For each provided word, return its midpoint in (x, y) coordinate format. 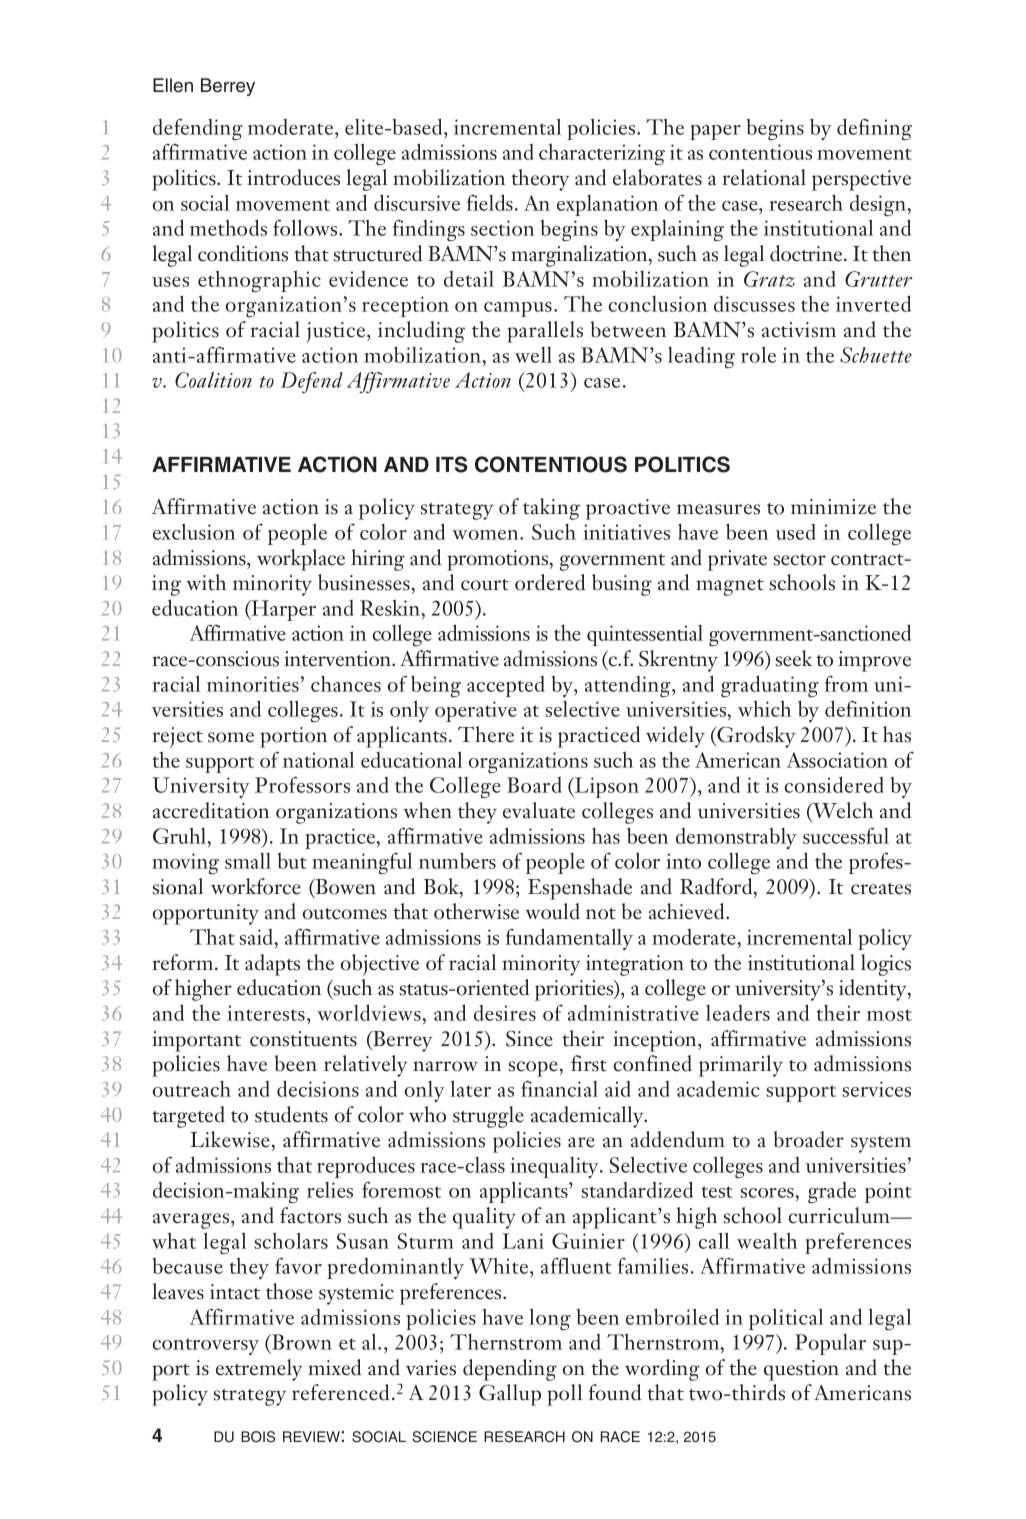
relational (764, 177)
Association (837, 760)
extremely (259, 1370)
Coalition (213, 380)
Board (534, 785)
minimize (833, 507)
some (231, 737)
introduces (293, 177)
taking (551, 509)
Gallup (510, 1395)
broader (808, 1139)
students (291, 1114)
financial (559, 1088)
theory (540, 180)
